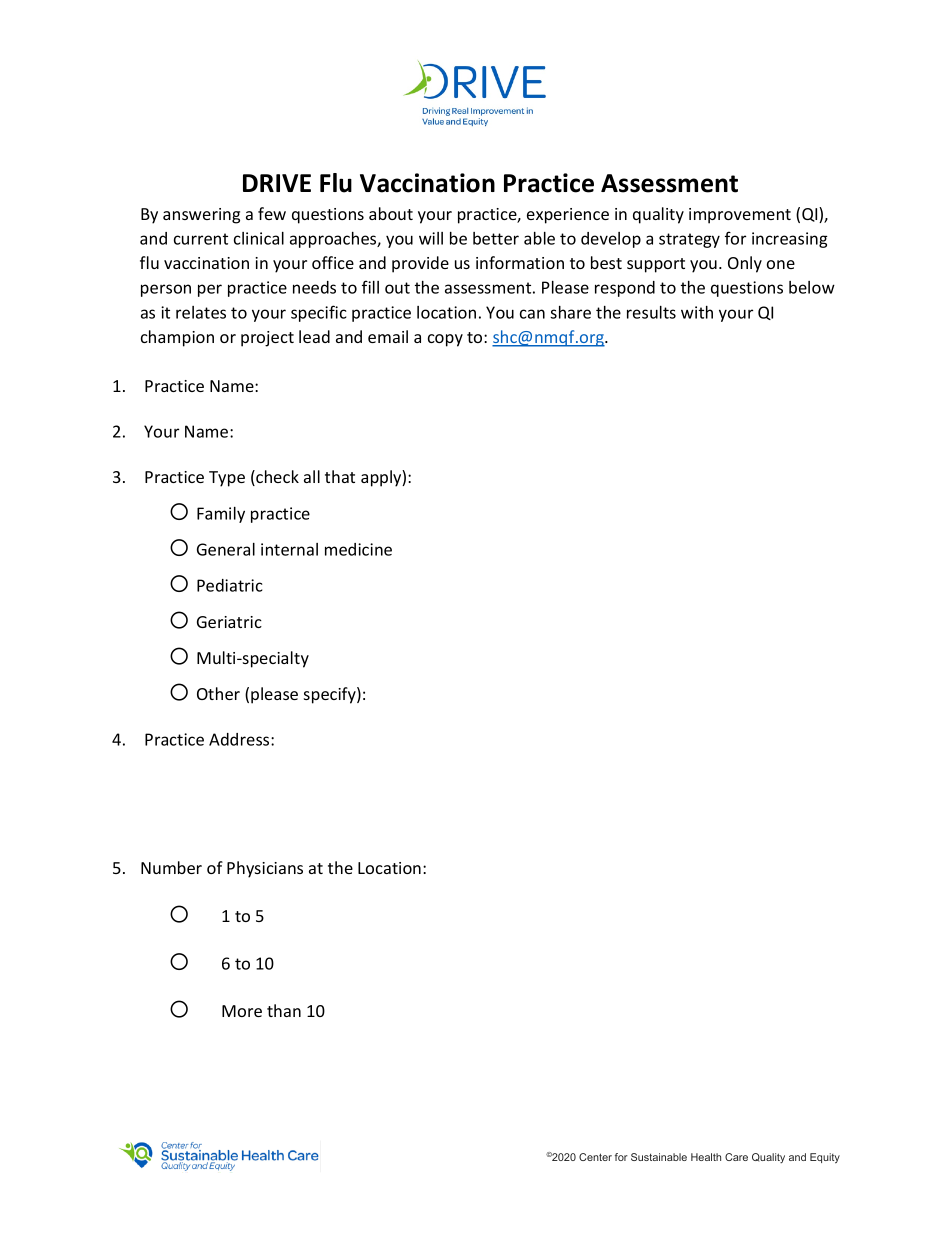 Image resolution: width=952 pixels, height=1233 pixels. Describe the element at coordinates (595, 1157) in the screenshot. I see `Center` at that location.
